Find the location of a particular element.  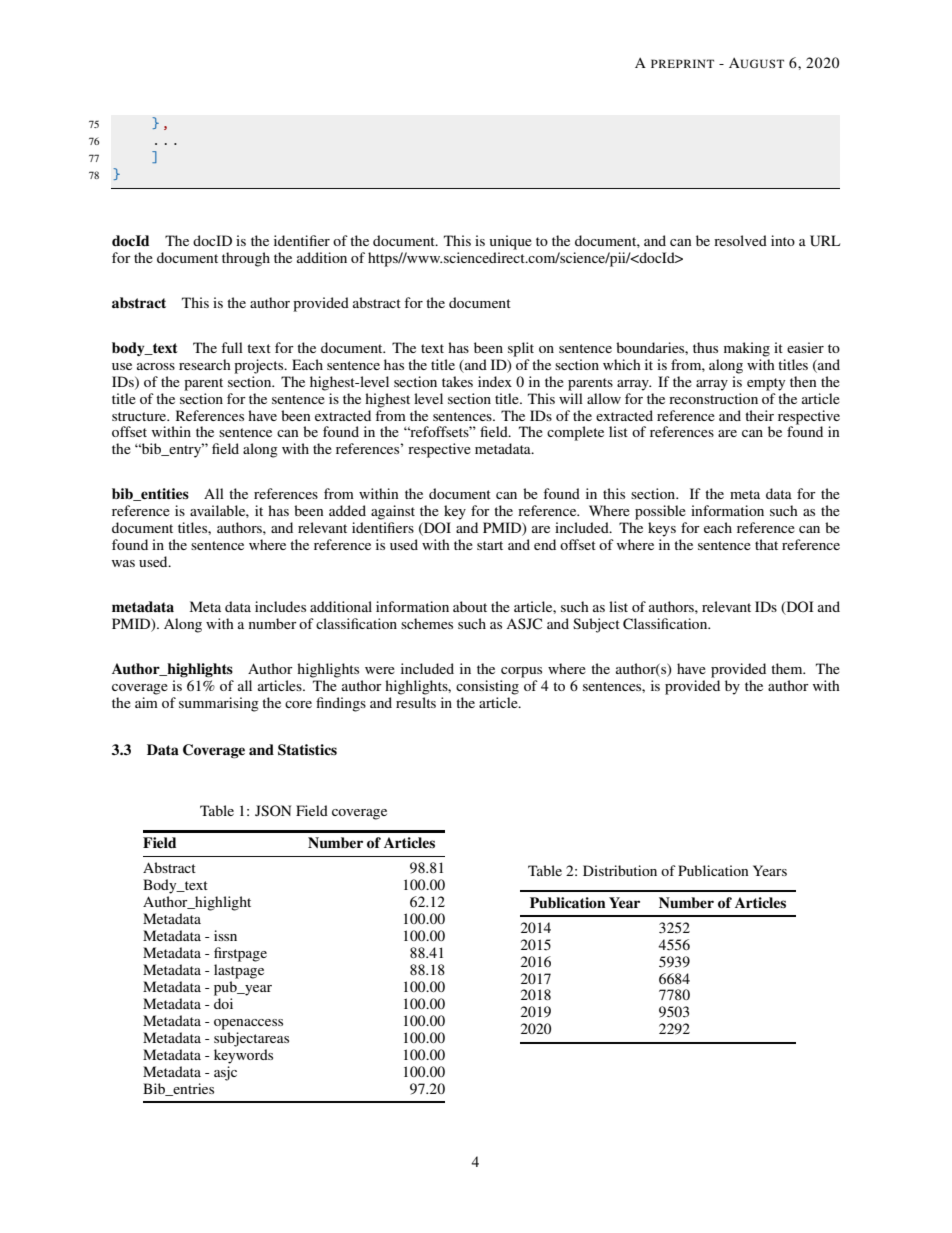

was is located at coordinates (123, 563).
